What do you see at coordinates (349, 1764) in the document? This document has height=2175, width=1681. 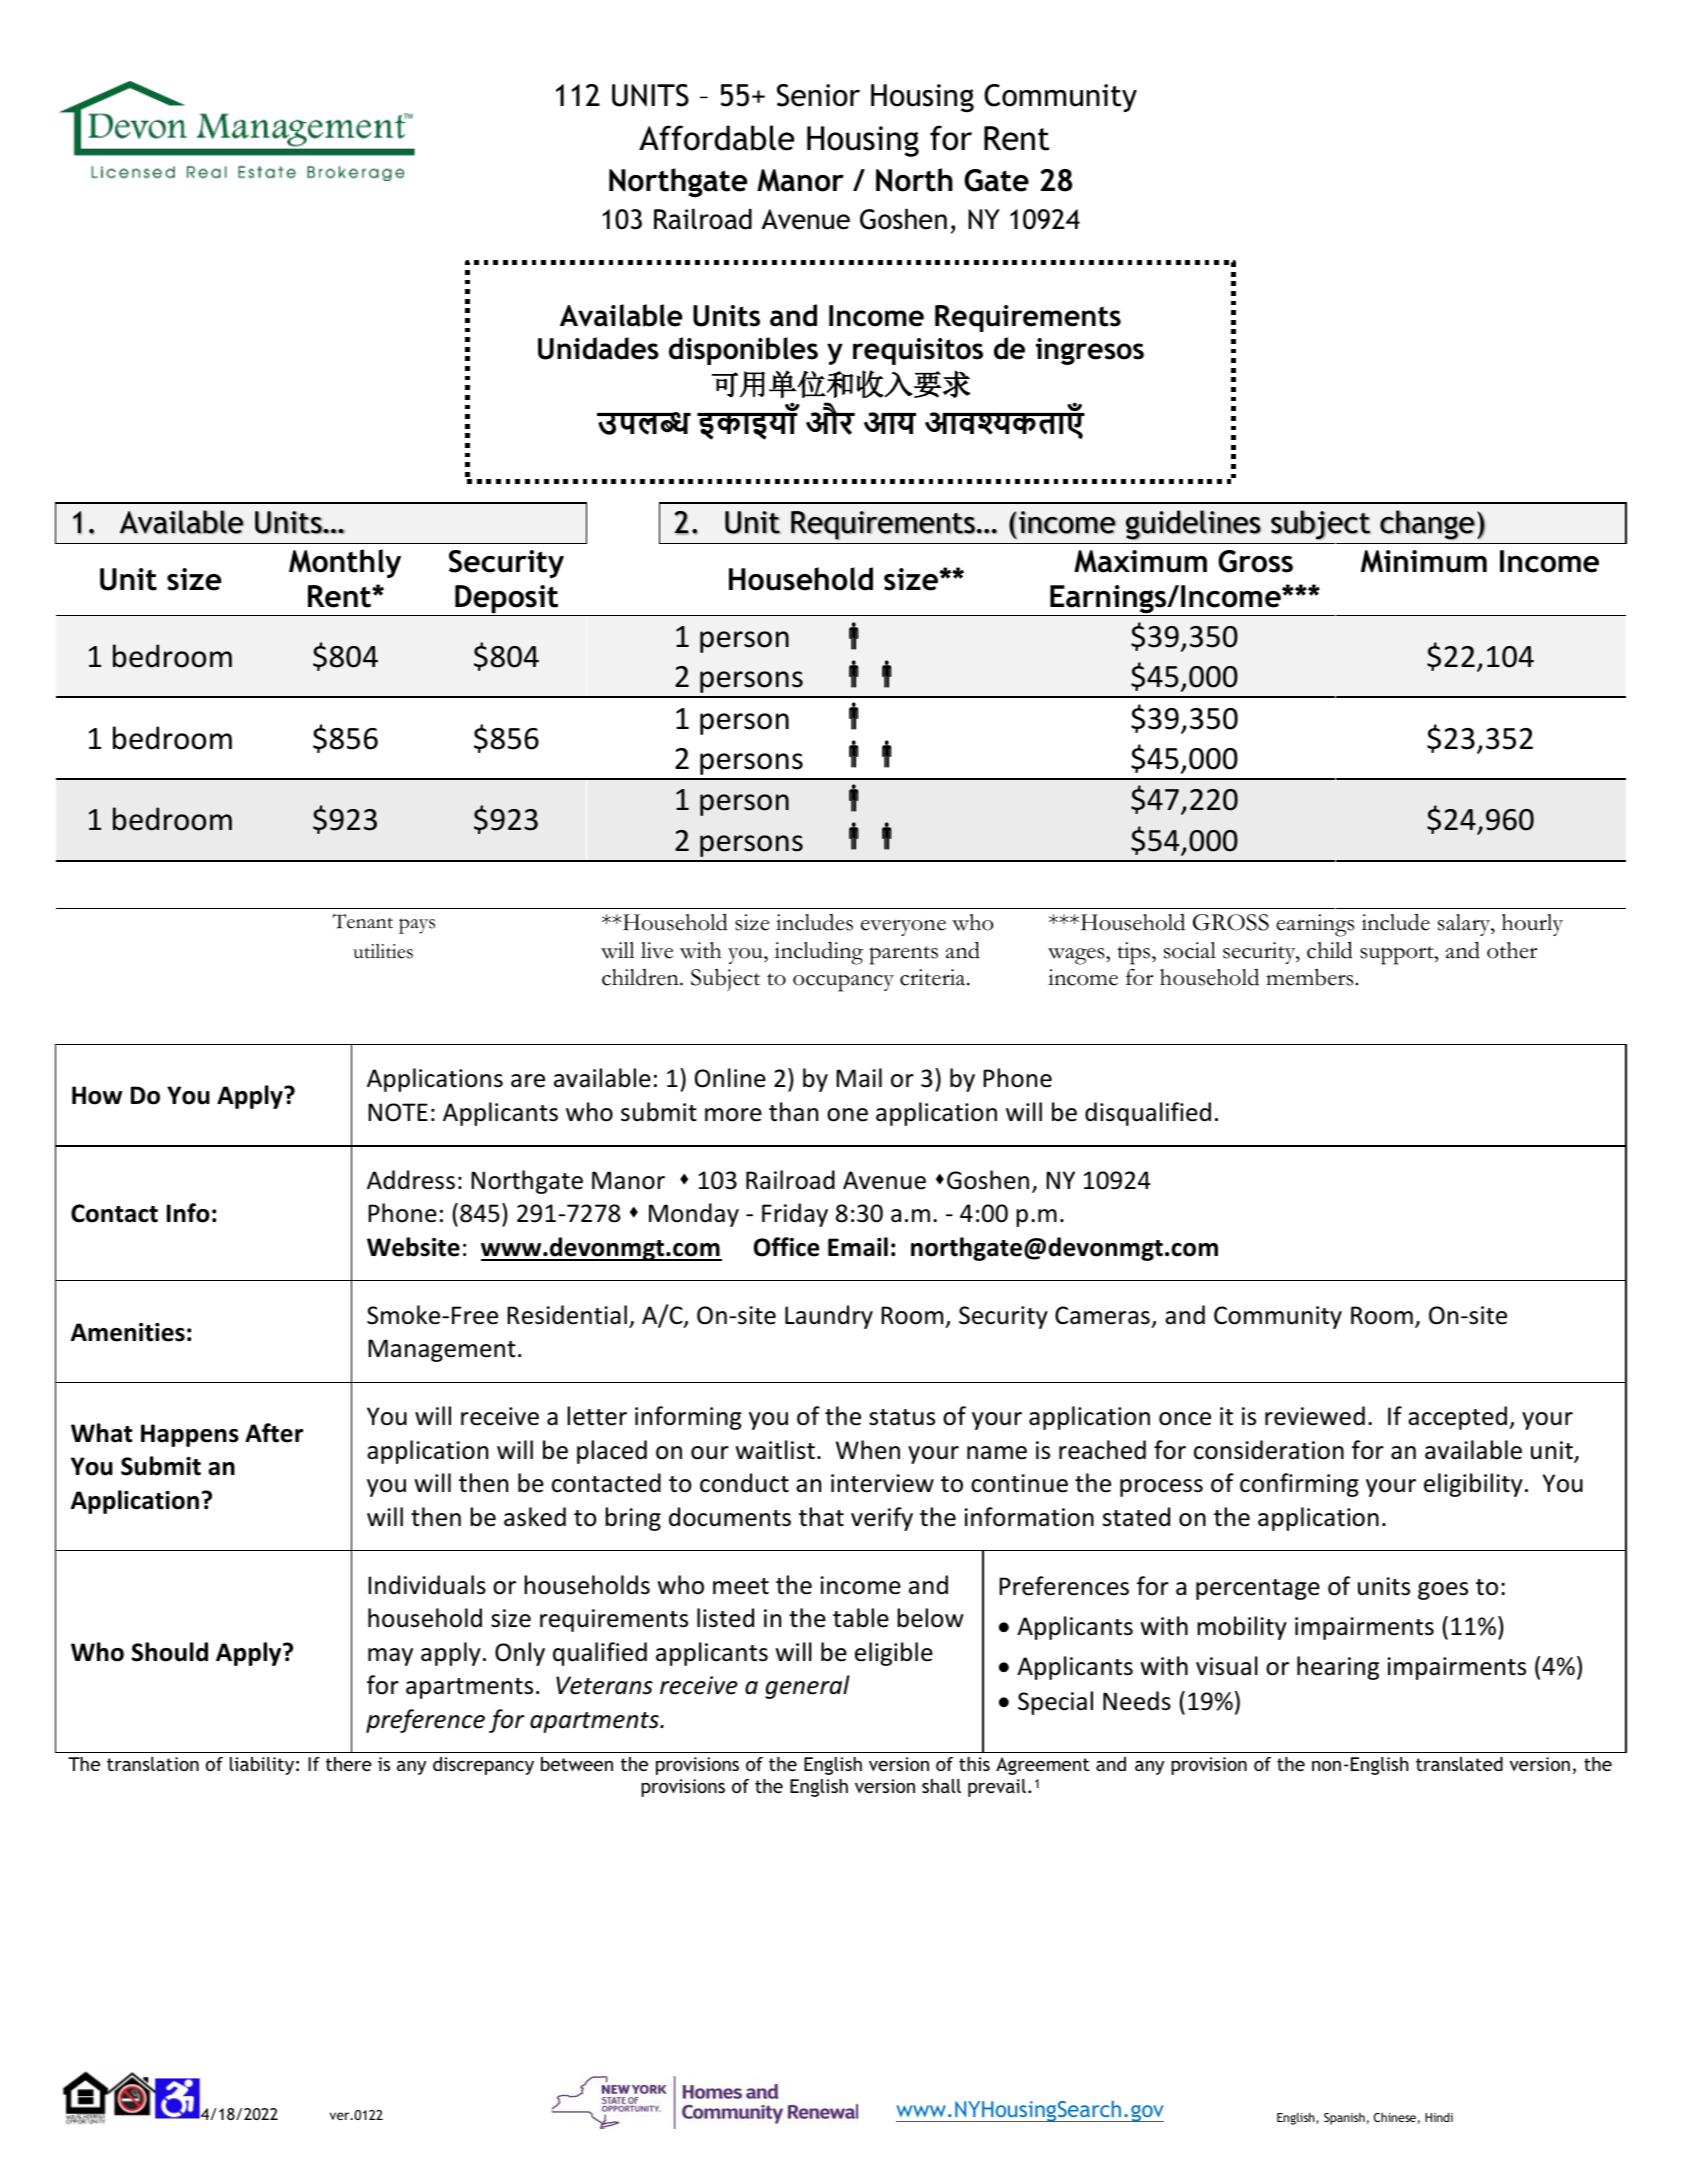 I see `there` at bounding box center [349, 1764].
